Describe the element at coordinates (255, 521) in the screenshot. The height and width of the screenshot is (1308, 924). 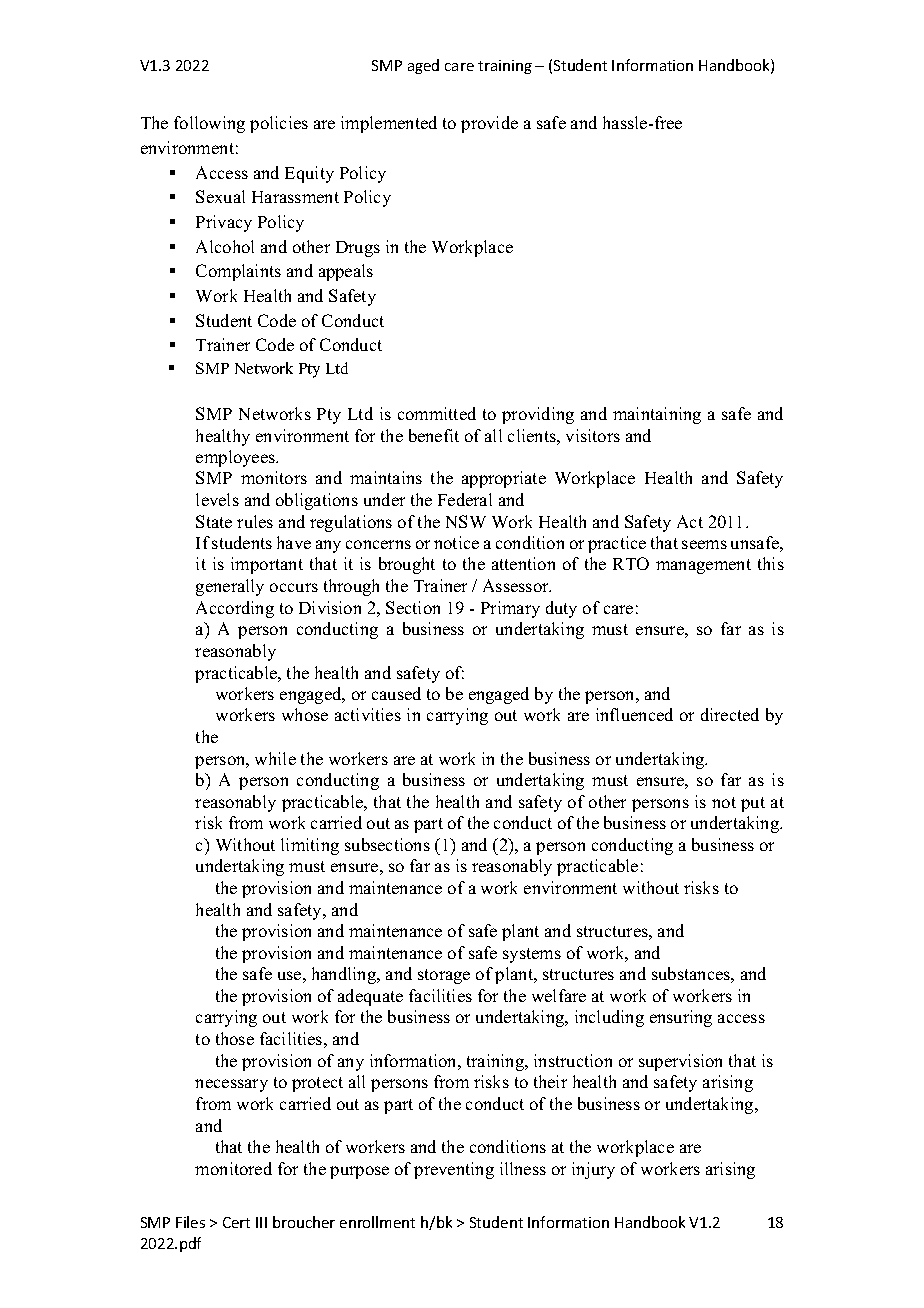
I see `rules` at that location.
